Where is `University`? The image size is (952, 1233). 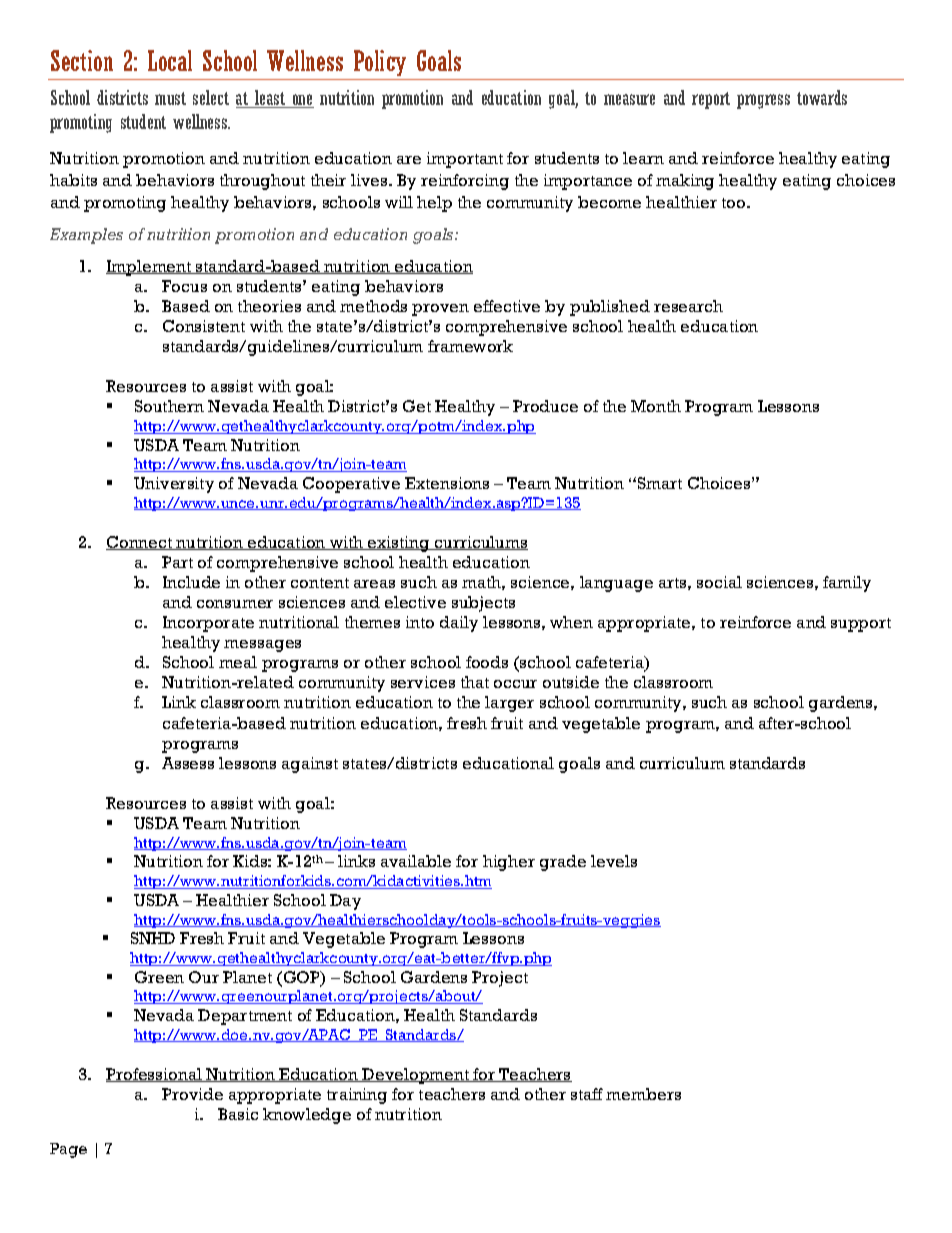 University is located at coordinates (174, 485).
